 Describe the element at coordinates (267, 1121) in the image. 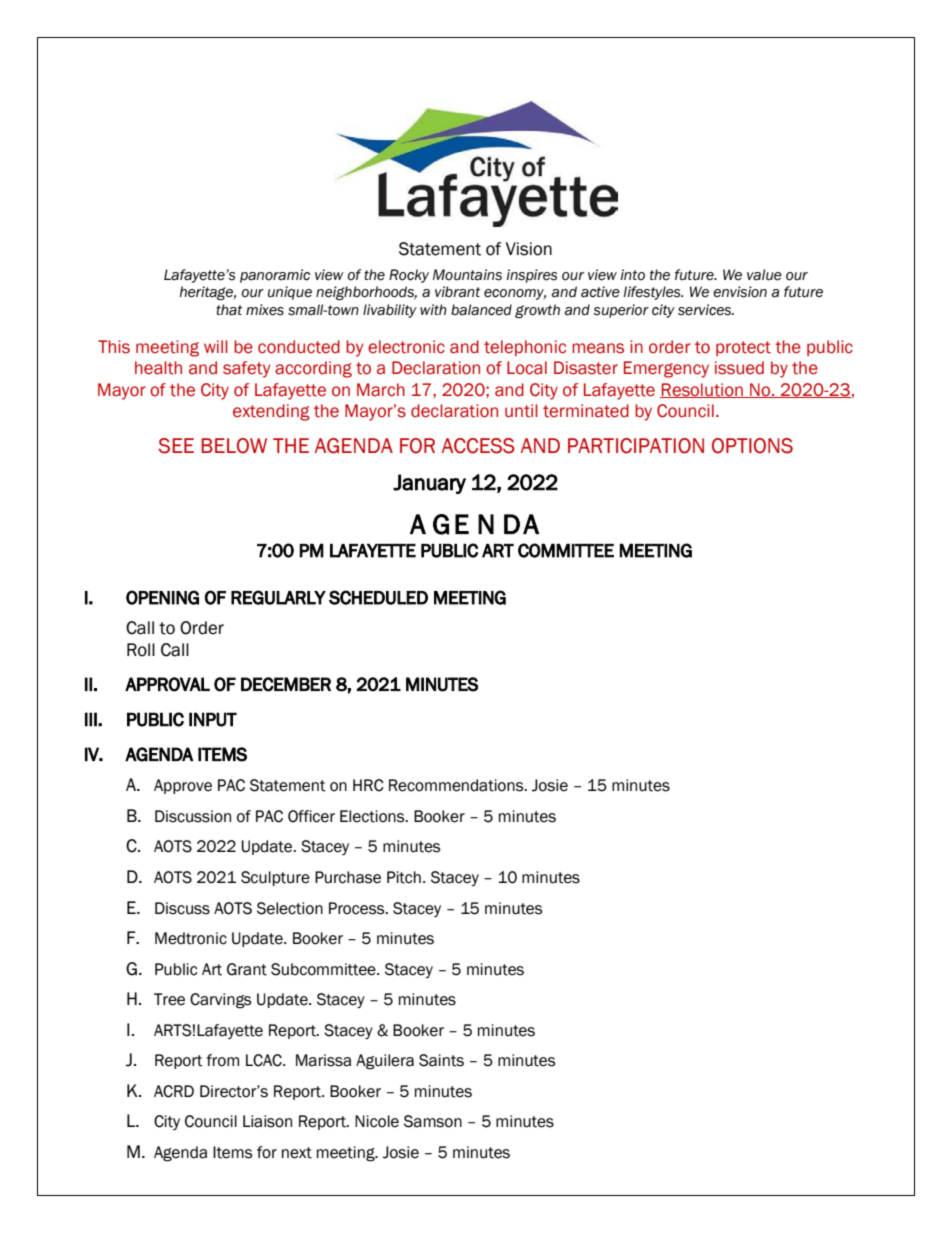

I see `Liaison` at that location.
